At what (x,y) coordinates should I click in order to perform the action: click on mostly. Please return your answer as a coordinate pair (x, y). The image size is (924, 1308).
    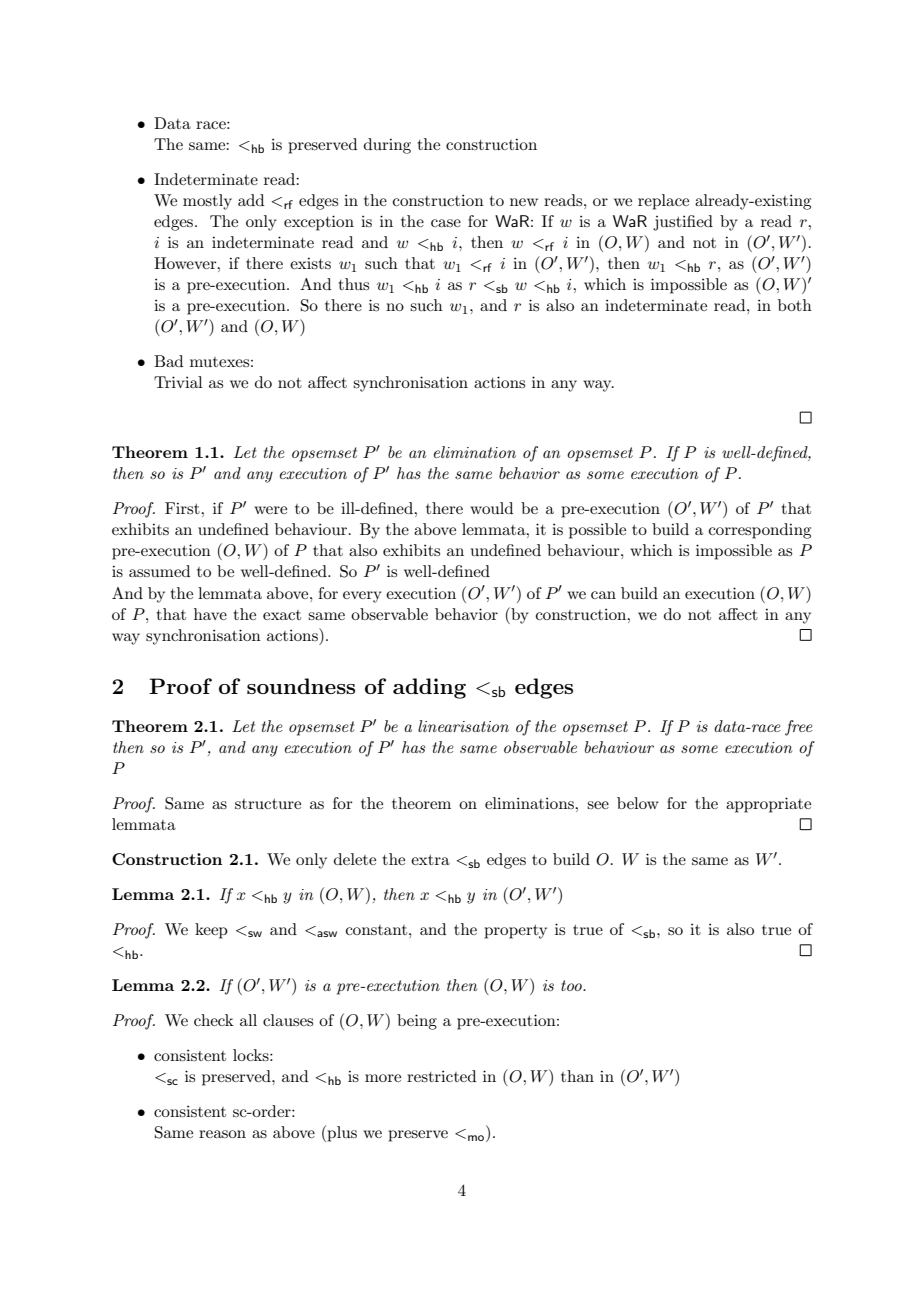
    Looking at the image, I should click on (207, 202).
